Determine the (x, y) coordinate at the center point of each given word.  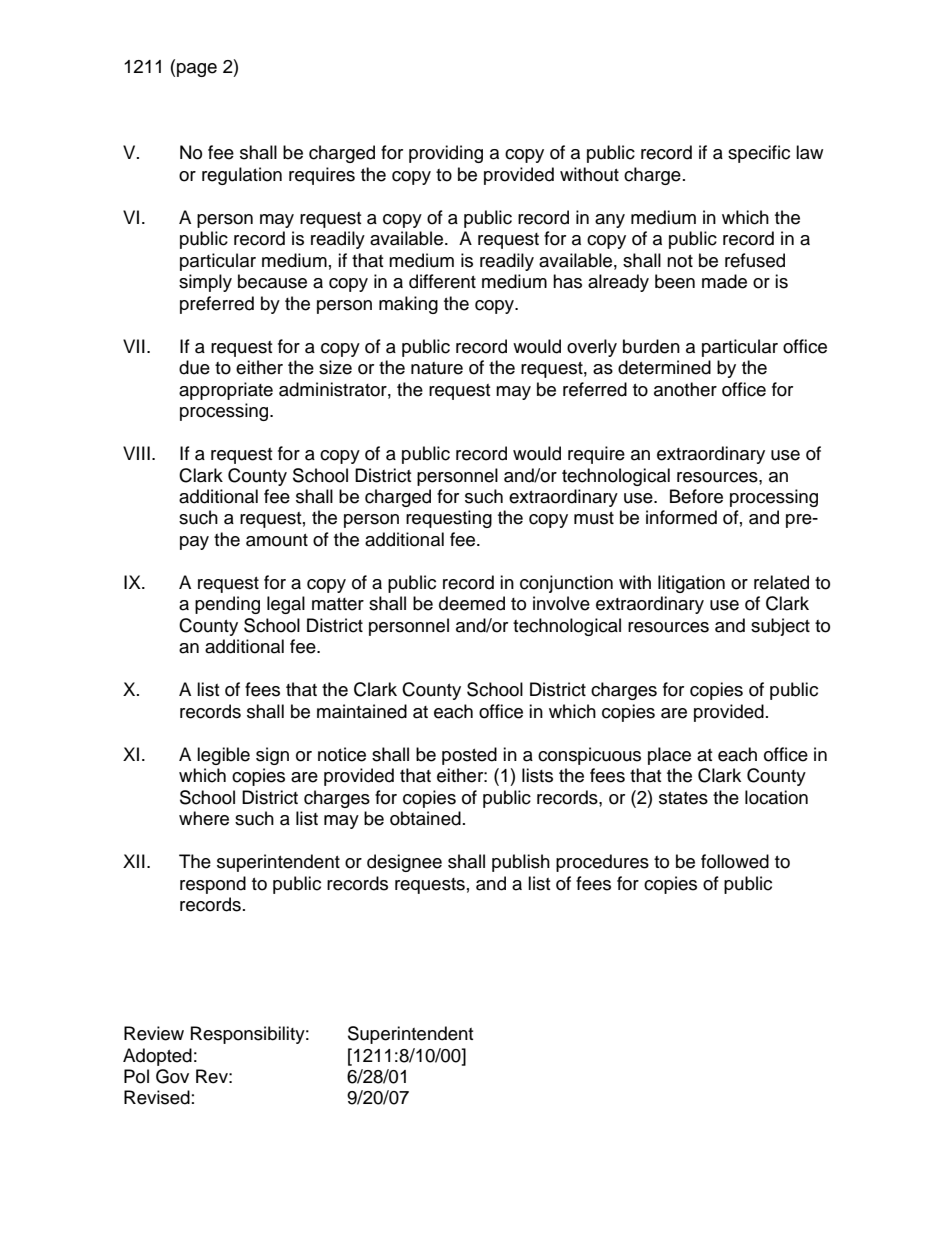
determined (664, 367)
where (204, 818)
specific (759, 154)
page (197, 70)
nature (437, 368)
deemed (472, 603)
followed (735, 861)
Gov (172, 1076)
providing (446, 154)
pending (227, 605)
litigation (691, 584)
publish (521, 863)
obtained (425, 818)
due (194, 367)
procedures (602, 863)
